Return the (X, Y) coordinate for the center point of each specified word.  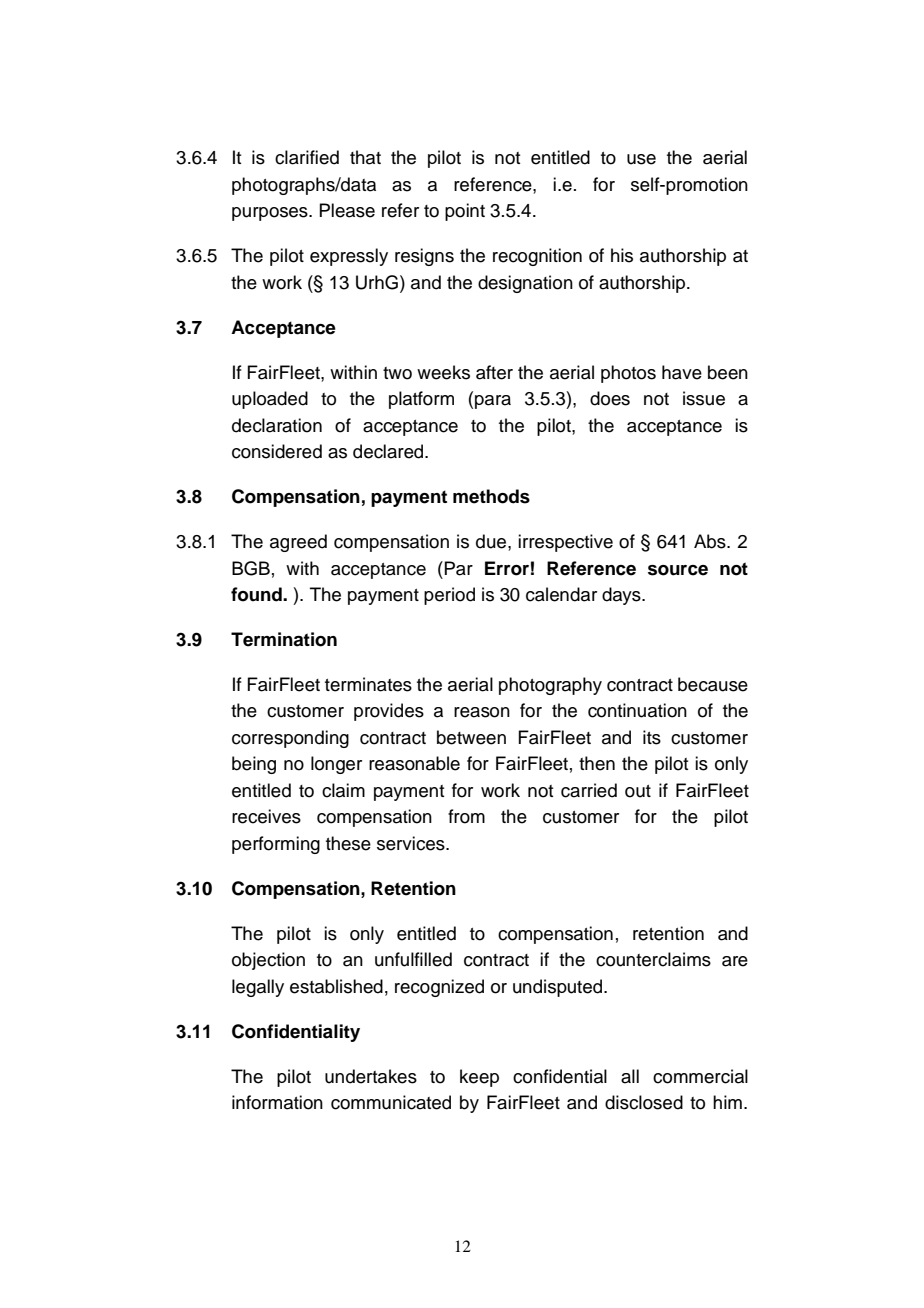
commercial (700, 1076)
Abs (711, 541)
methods (491, 496)
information (277, 1102)
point (465, 212)
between (471, 737)
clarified (307, 157)
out (638, 791)
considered (277, 451)
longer (336, 765)
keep (479, 1078)
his (622, 255)
